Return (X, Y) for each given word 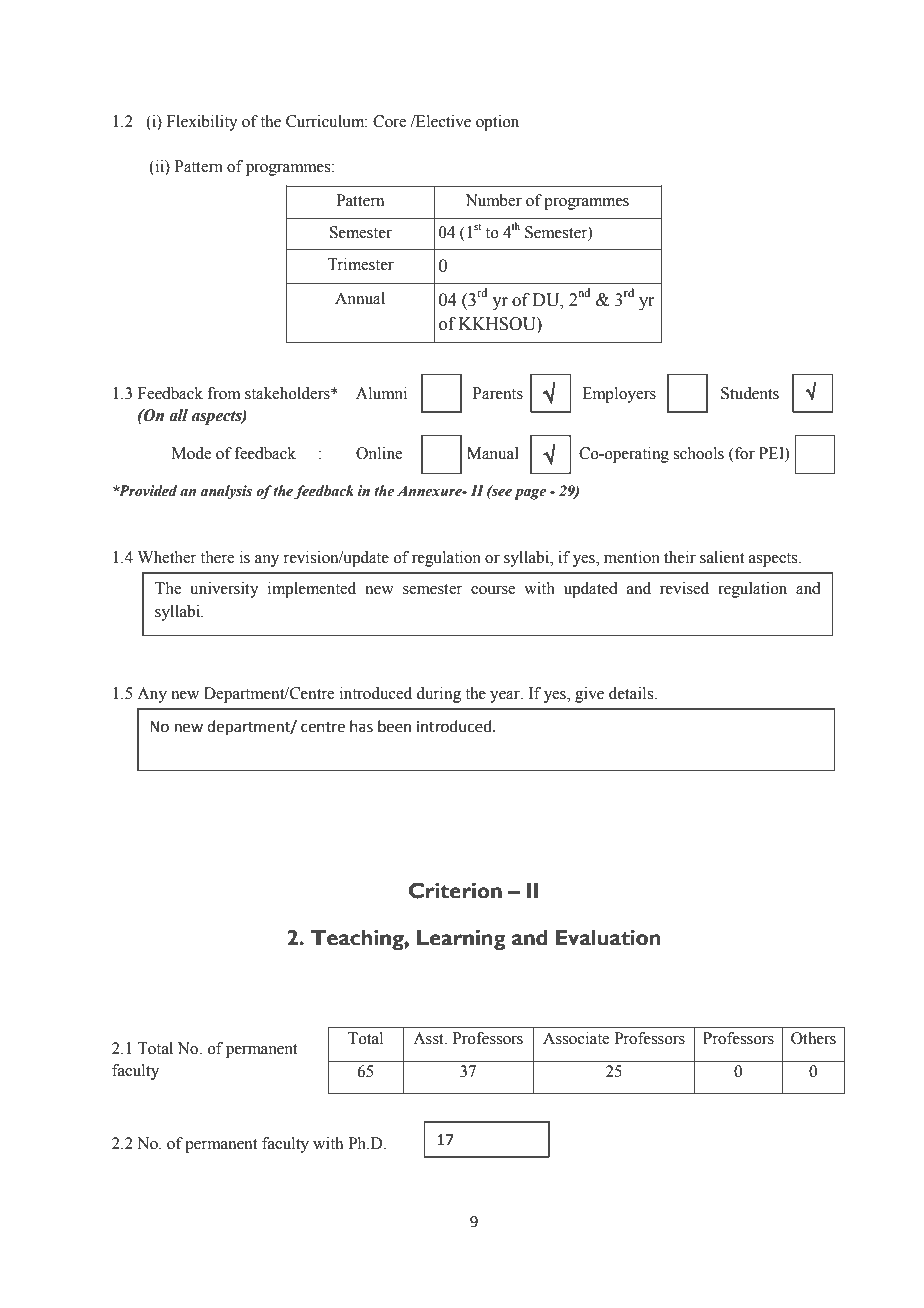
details (632, 693)
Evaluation (608, 937)
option (497, 123)
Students (750, 393)
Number (494, 200)
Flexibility (202, 123)
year (506, 697)
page (530, 494)
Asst (429, 1038)
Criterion (455, 890)
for (744, 453)
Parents (498, 393)
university (224, 590)
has (361, 726)
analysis (226, 492)
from (224, 393)
